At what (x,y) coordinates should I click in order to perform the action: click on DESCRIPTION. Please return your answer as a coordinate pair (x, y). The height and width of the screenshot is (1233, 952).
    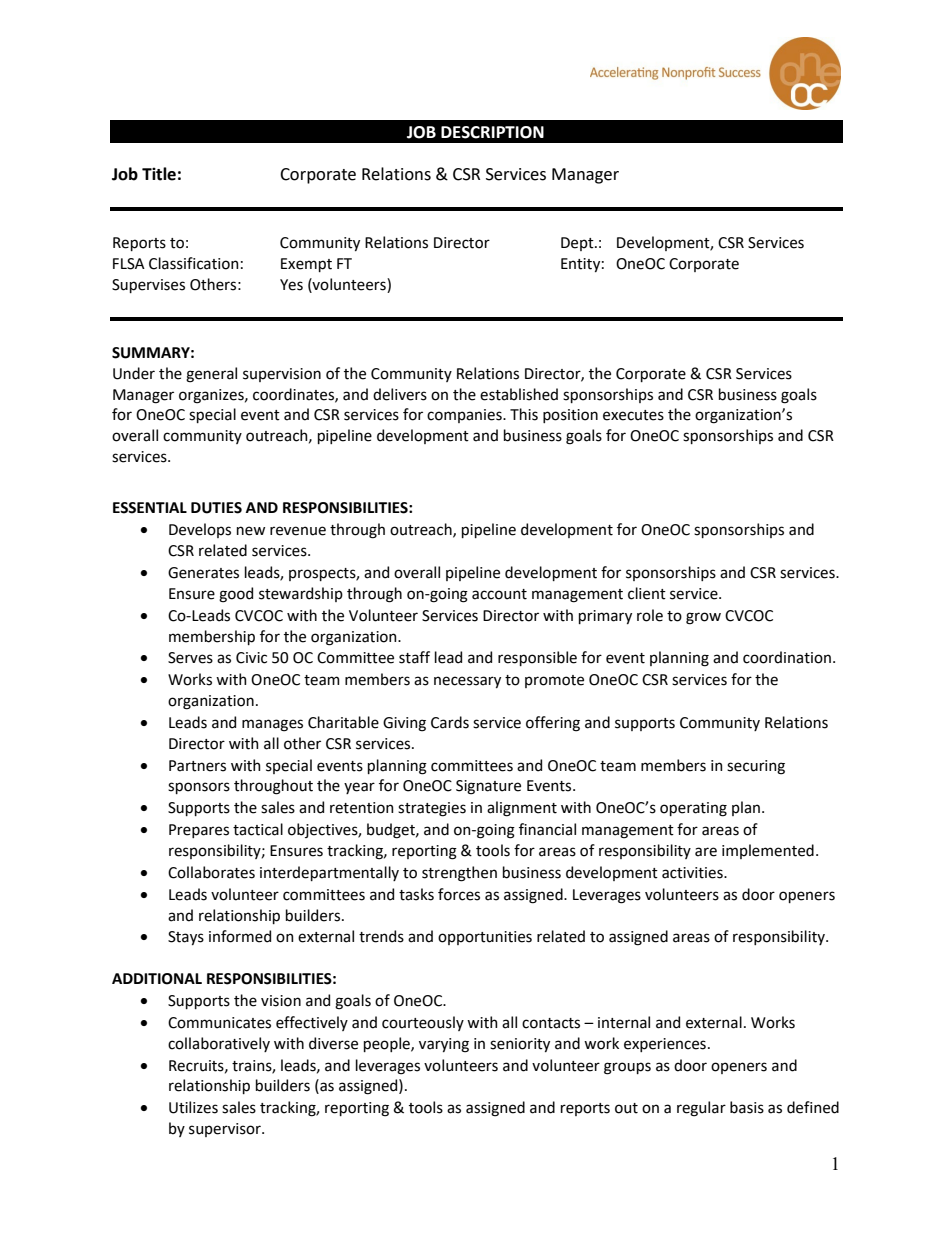
    Looking at the image, I should click on (492, 132).
